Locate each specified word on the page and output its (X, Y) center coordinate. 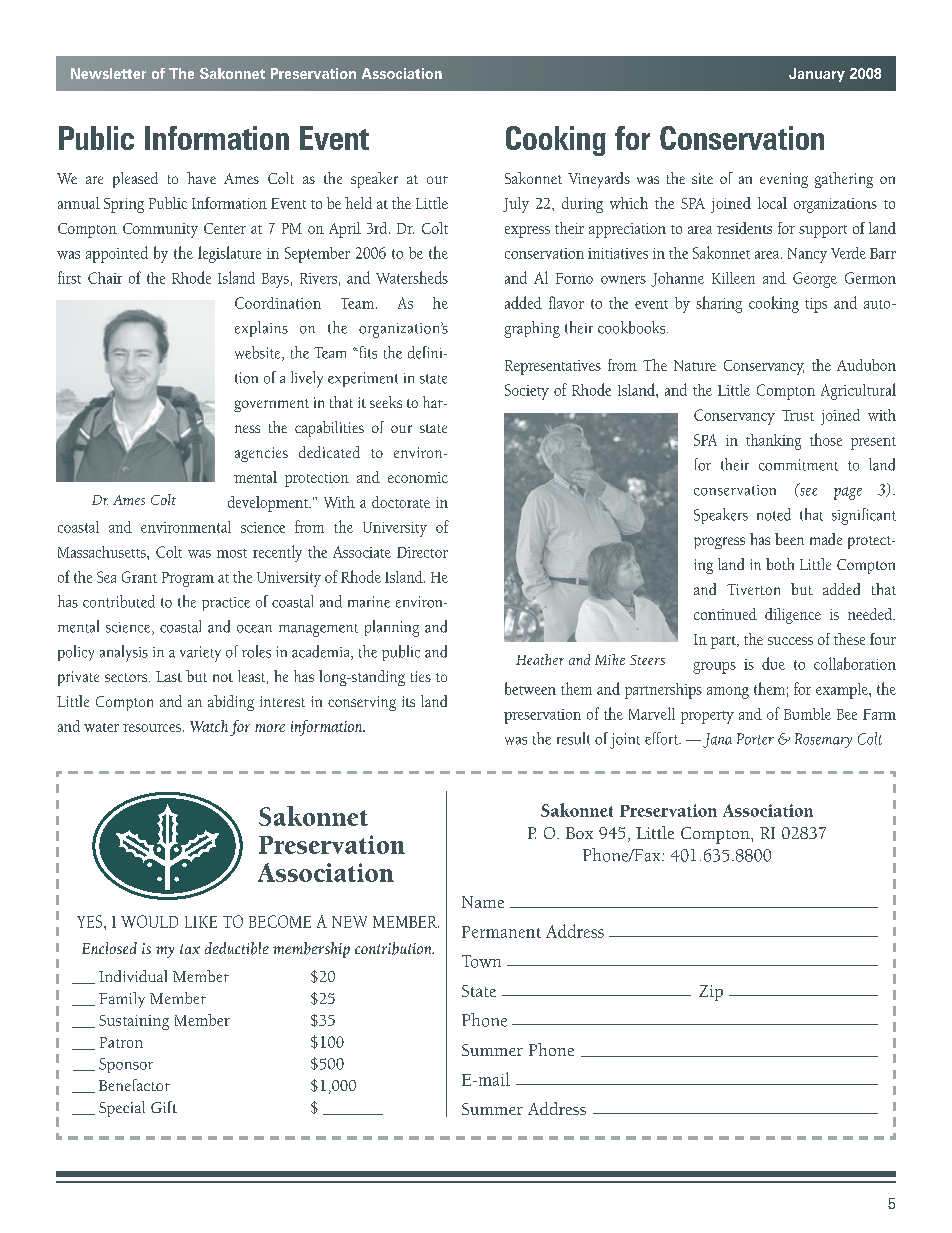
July (516, 205)
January (817, 75)
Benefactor (134, 1085)
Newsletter (108, 73)
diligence (793, 616)
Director (422, 552)
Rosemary (823, 740)
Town (481, 961)
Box (579, 833)
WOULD (149, 921)
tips (816, 305)
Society (527, 392)
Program (188, 579)
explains (261, 329)
